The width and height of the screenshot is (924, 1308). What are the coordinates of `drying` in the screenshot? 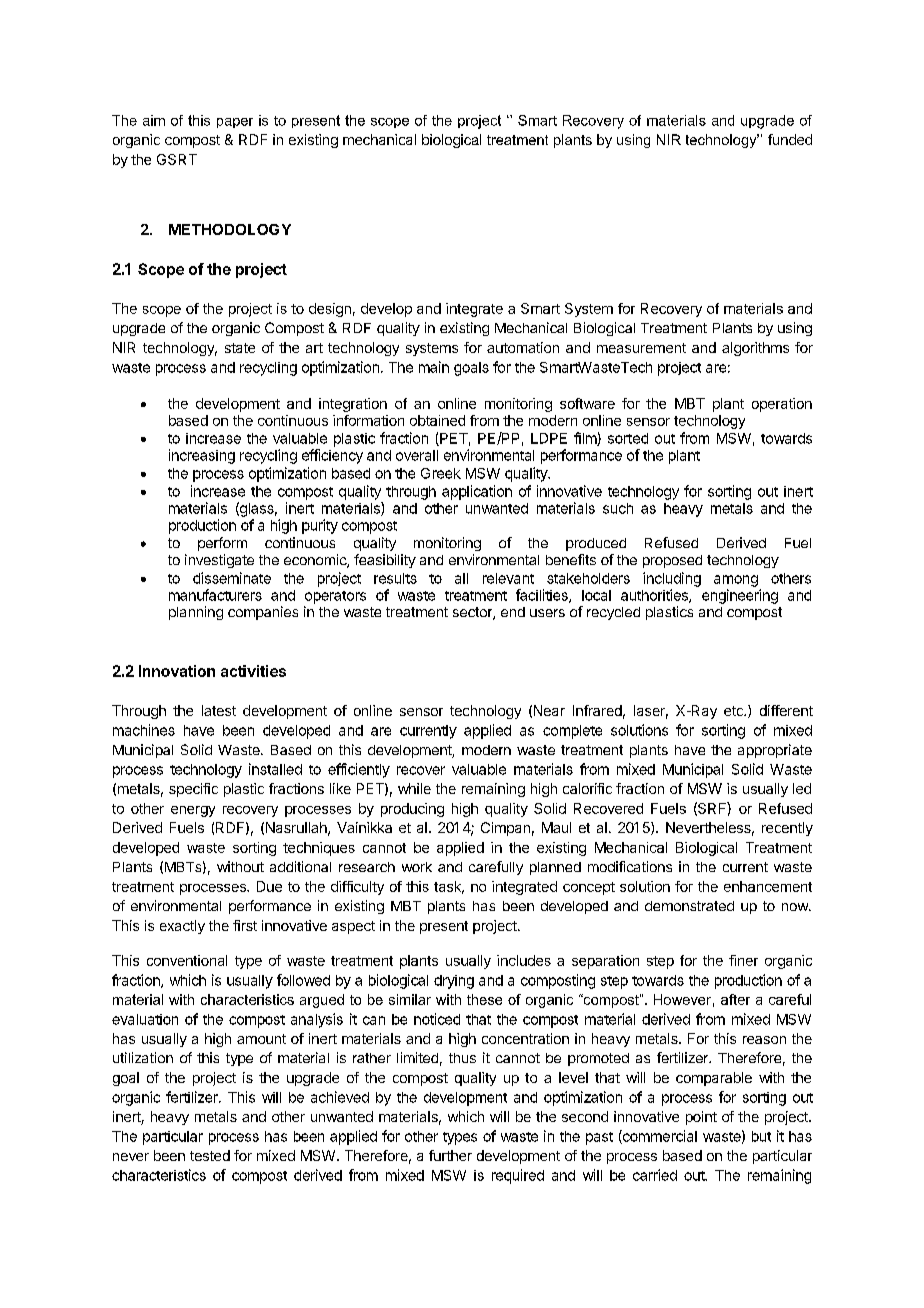 It's located at (454, 982).
